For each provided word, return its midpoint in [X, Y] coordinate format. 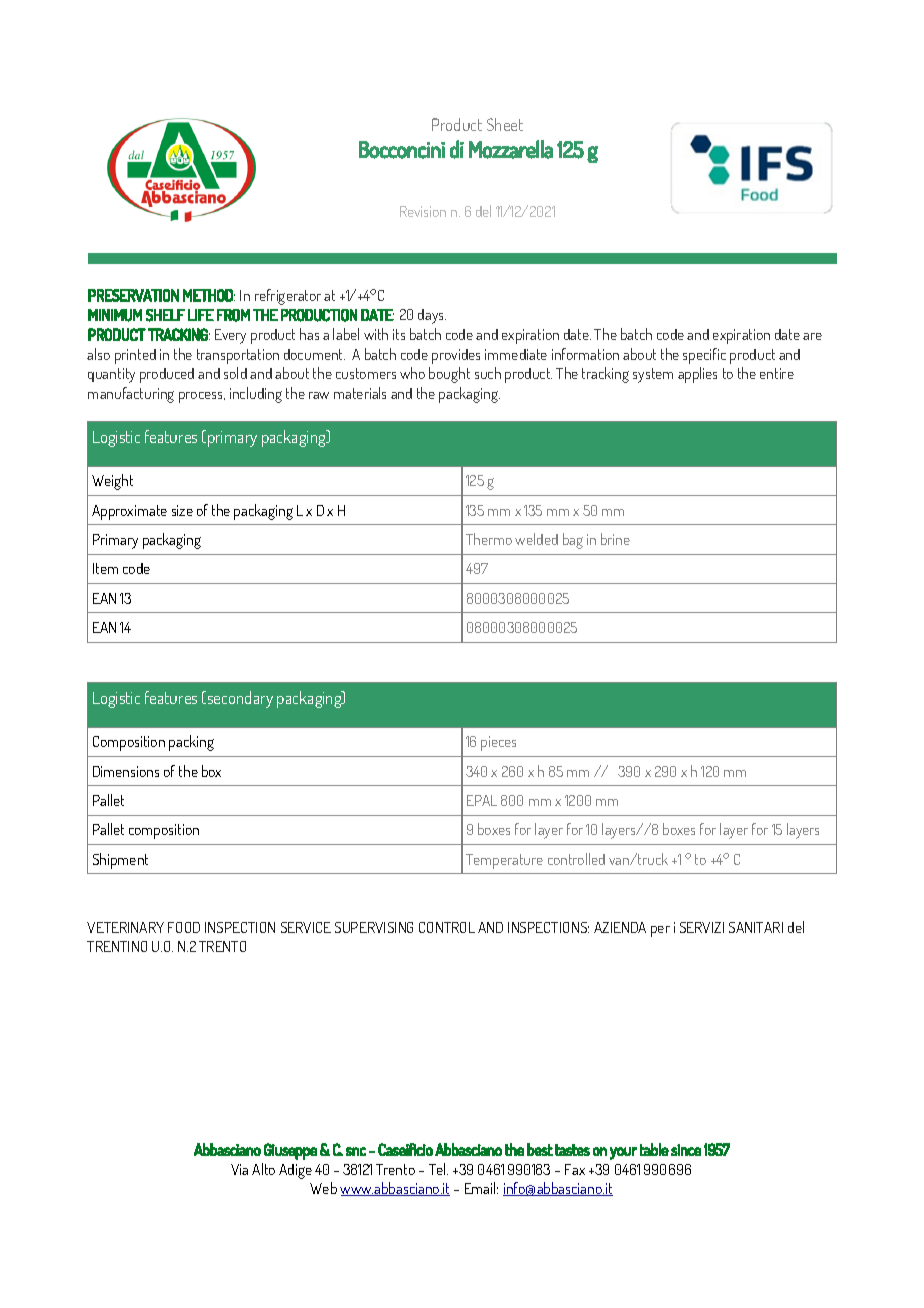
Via [239, 1169]
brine [615, 539]
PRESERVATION [133, 295]
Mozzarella [511, 149]
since [686, 1150]
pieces [498, 743]
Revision [423, 211]
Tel [438, 1169]
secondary [239, 699]
